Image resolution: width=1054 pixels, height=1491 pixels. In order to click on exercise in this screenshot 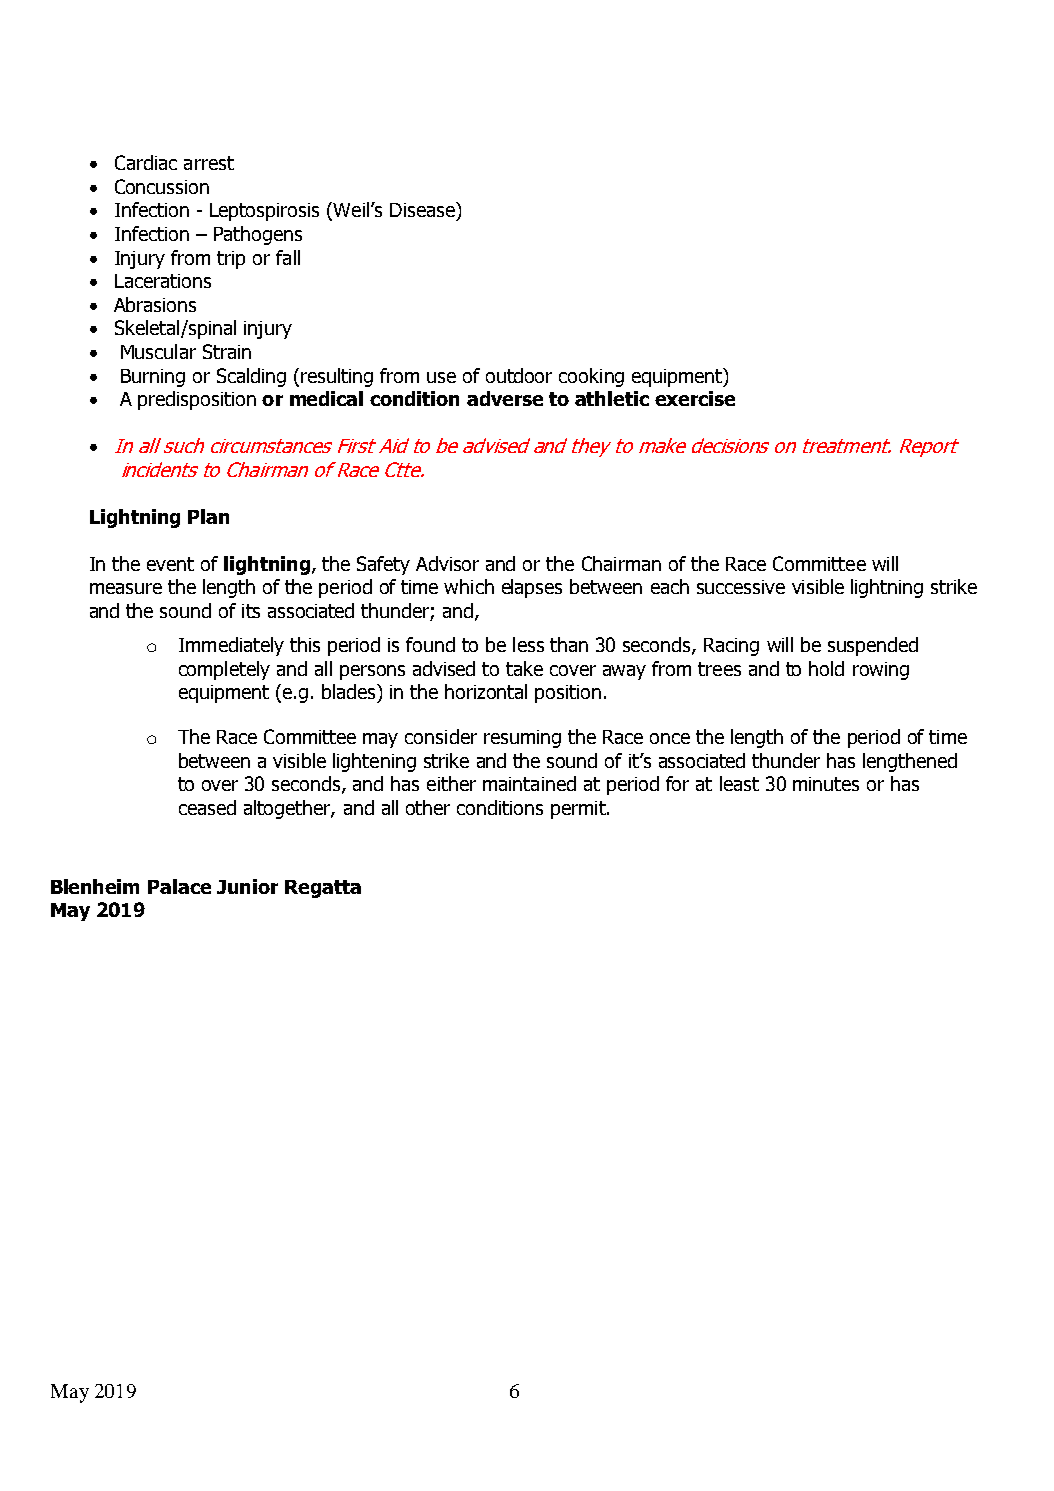, I will do `click(695, 398)`.
